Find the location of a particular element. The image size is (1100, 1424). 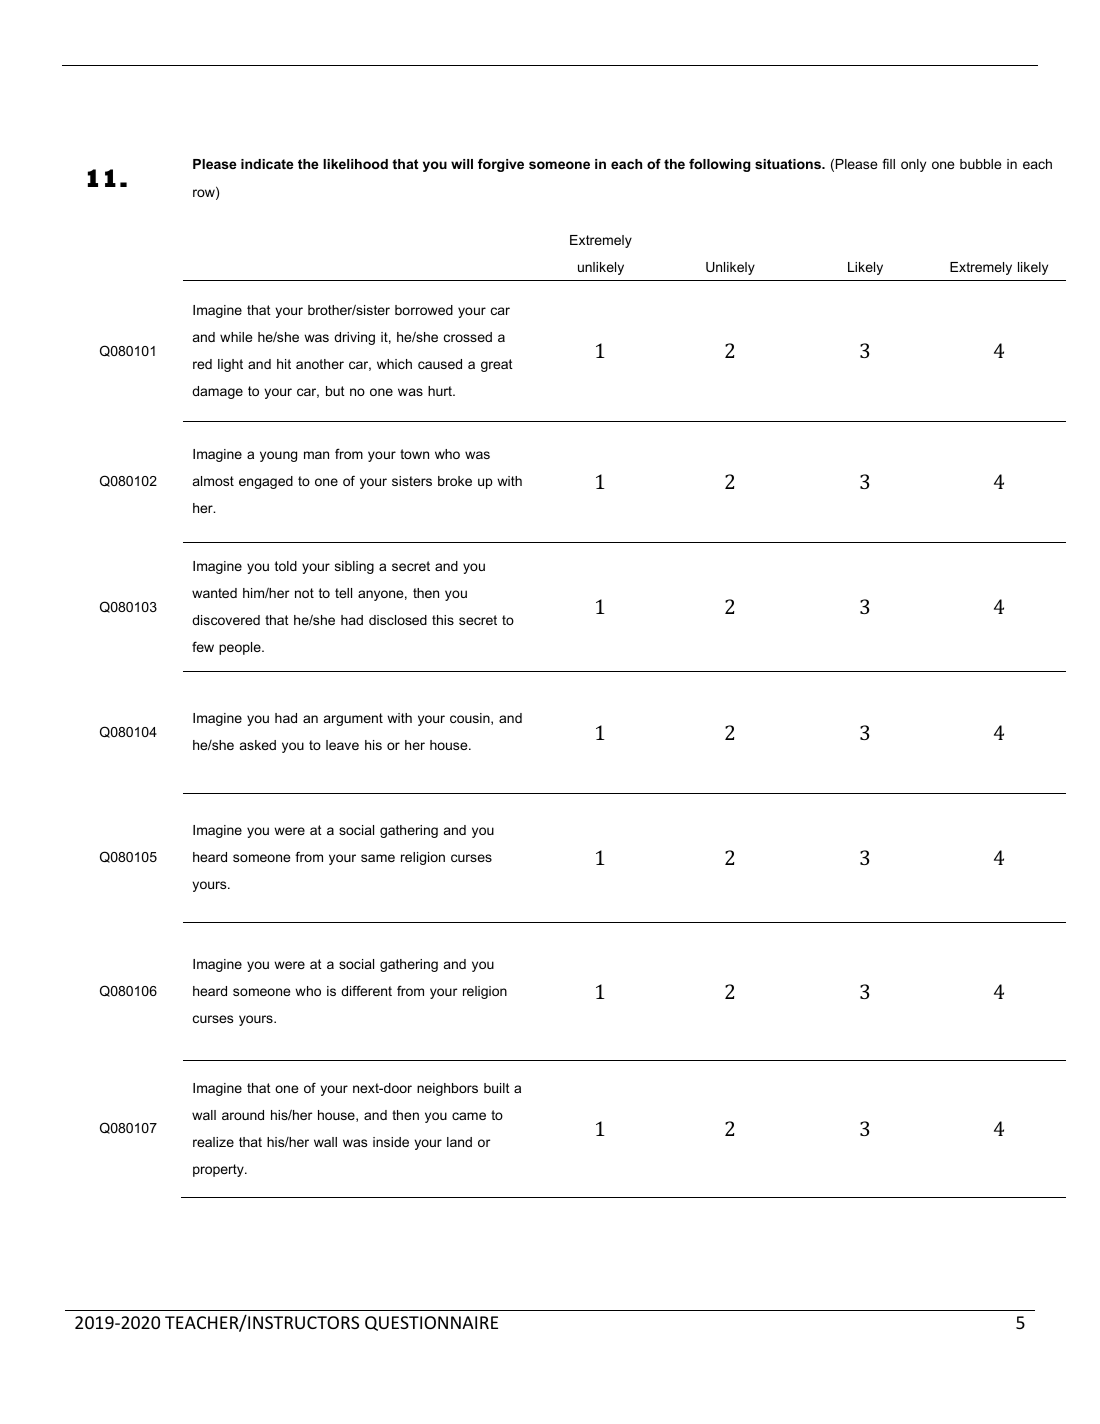

indicate is located at coordinates (267, 164).
